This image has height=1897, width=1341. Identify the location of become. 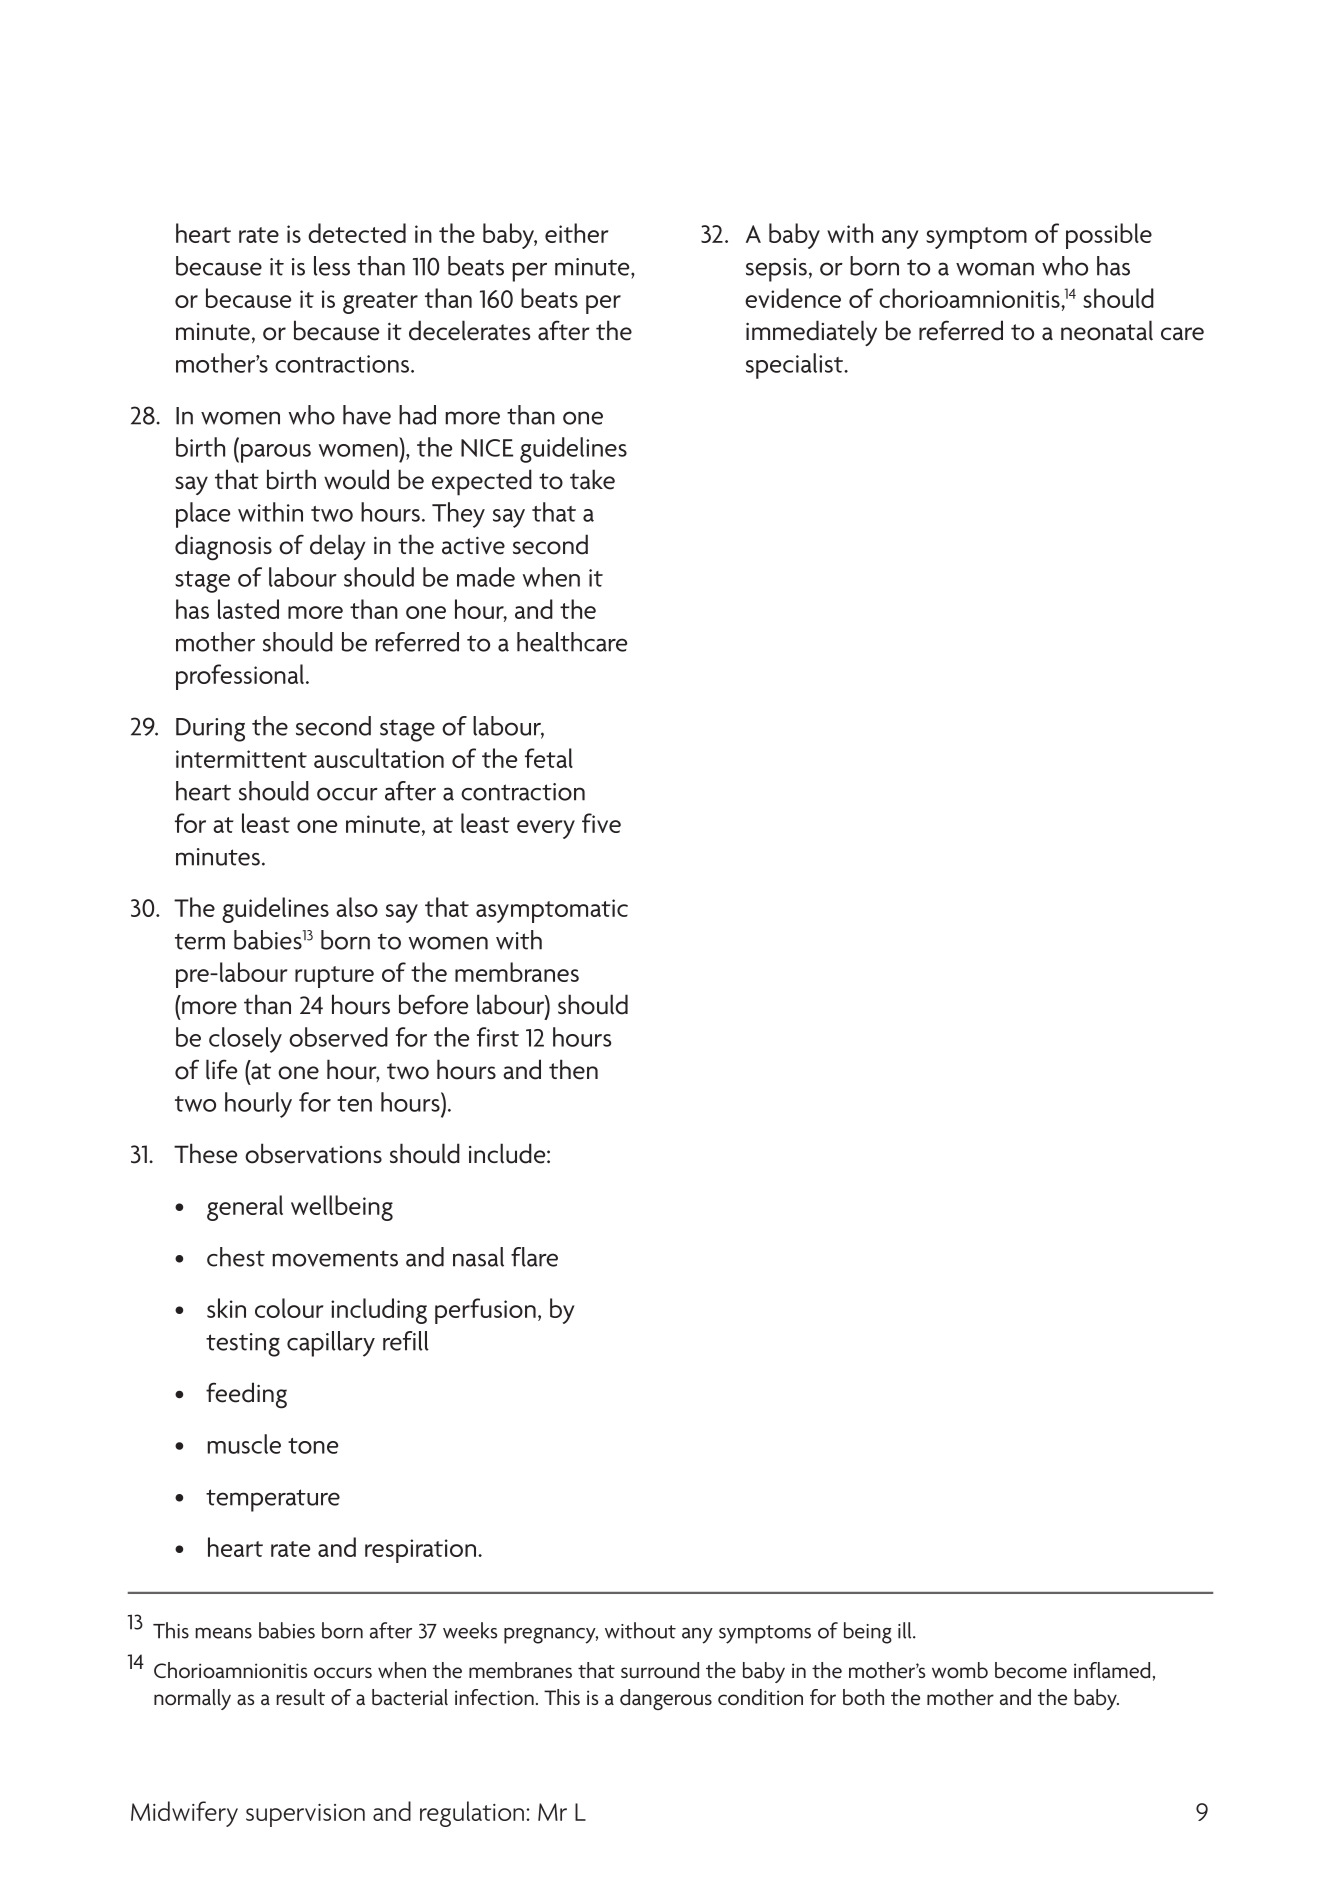
(1031, 1670).
